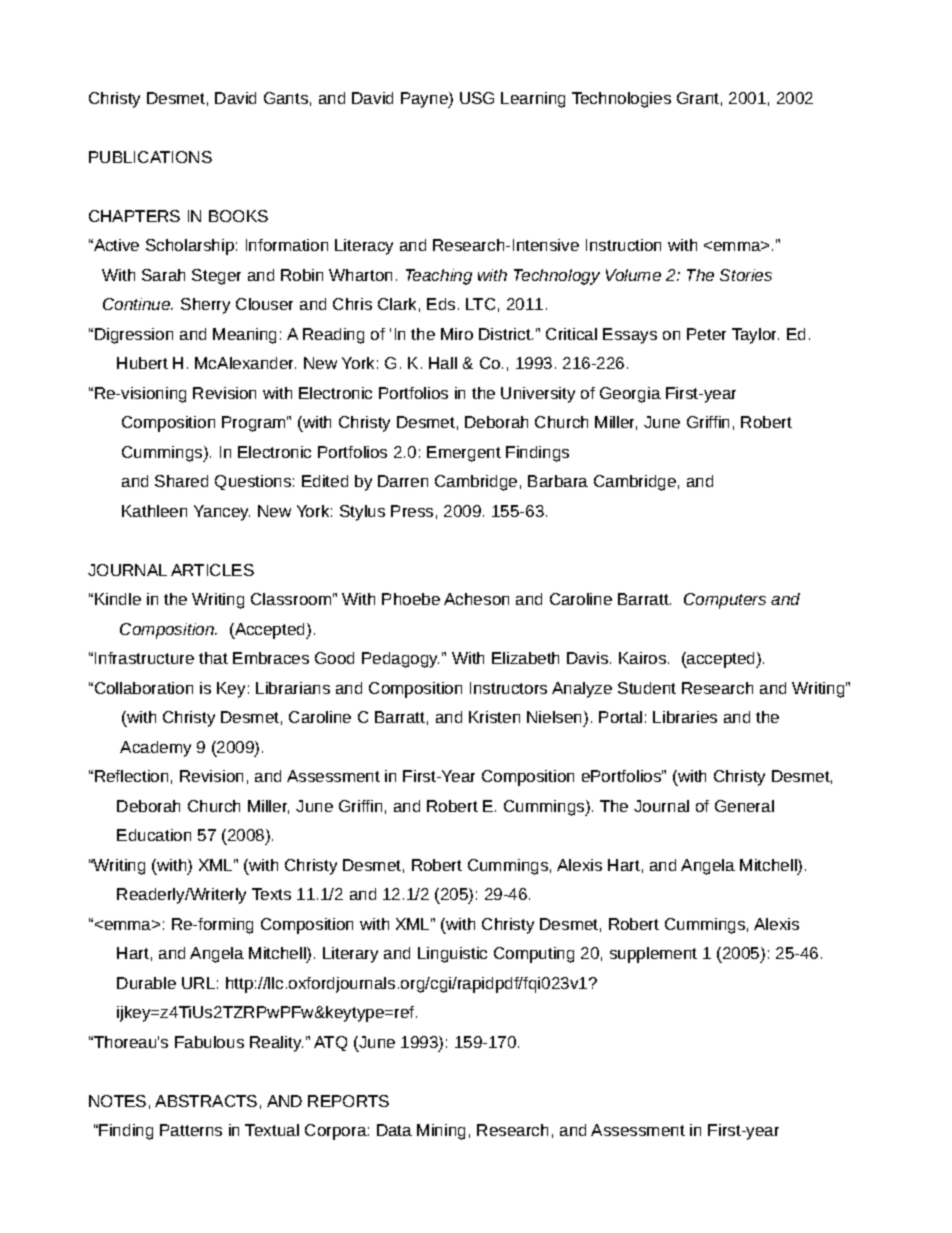 The image size is (952, 1233). I want to click on that, so click(213, 658).
